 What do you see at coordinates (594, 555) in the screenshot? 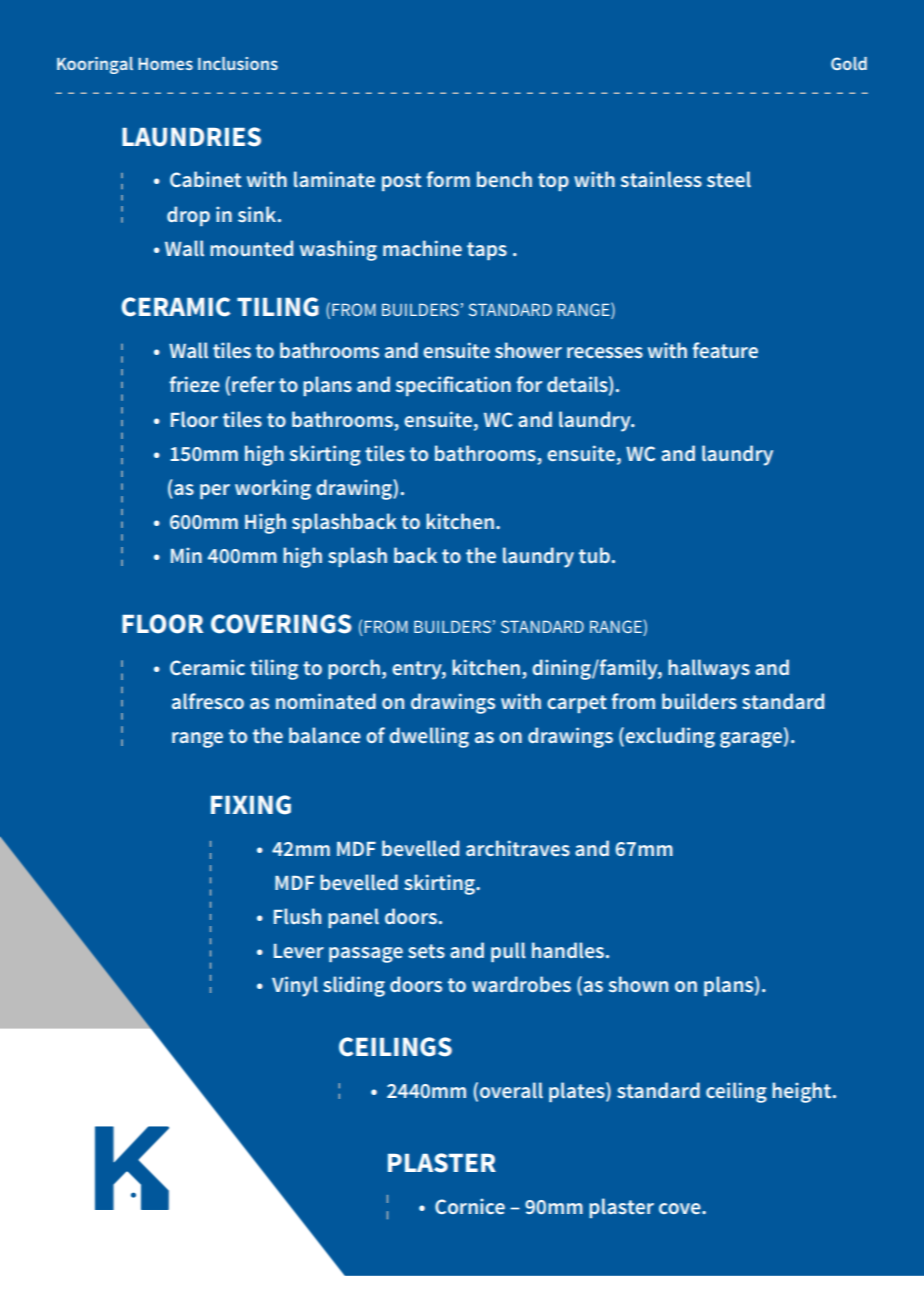
I see `tub` at bounding box center [594, 555].
